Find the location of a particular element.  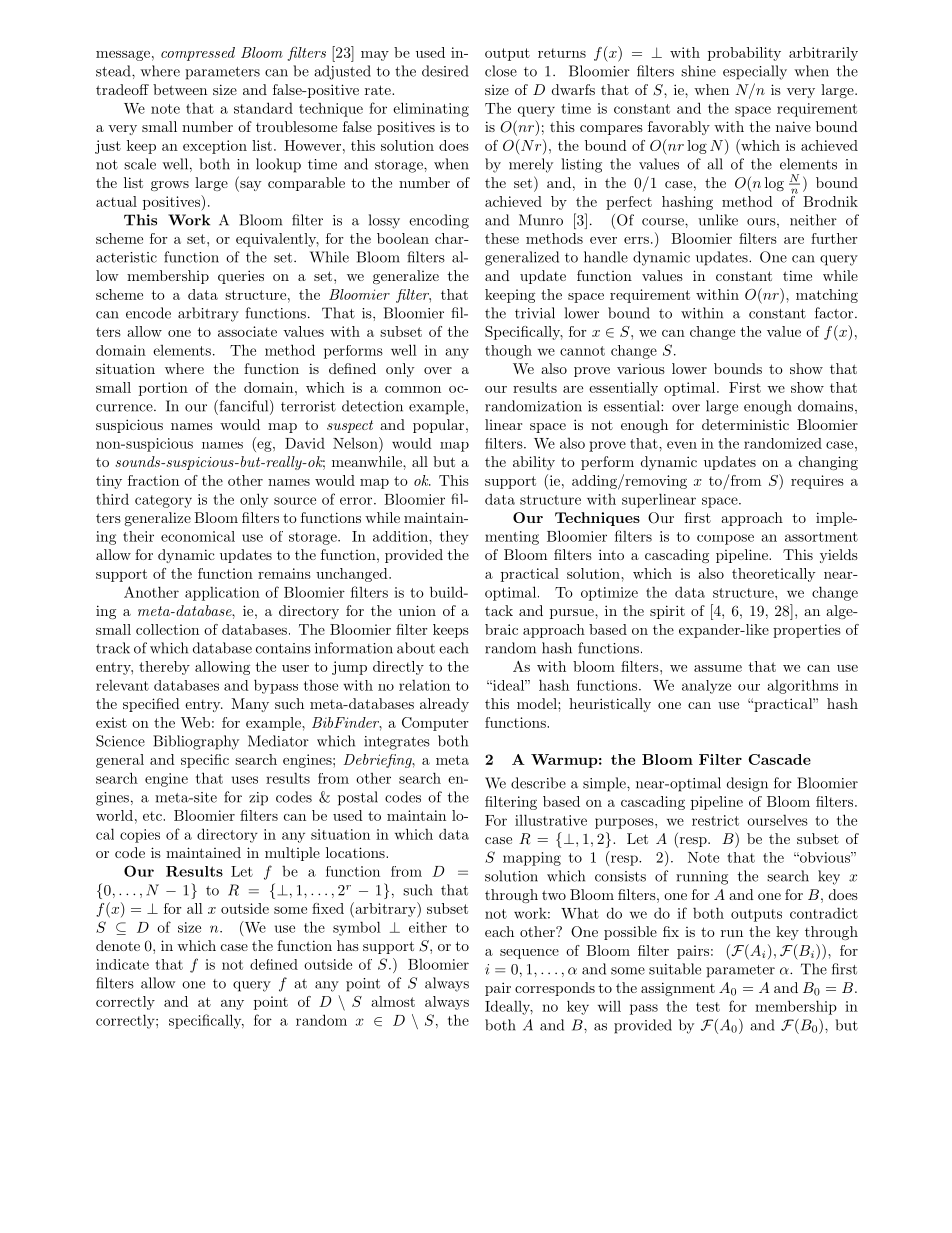

compose is located at coordinates (725, 539).
